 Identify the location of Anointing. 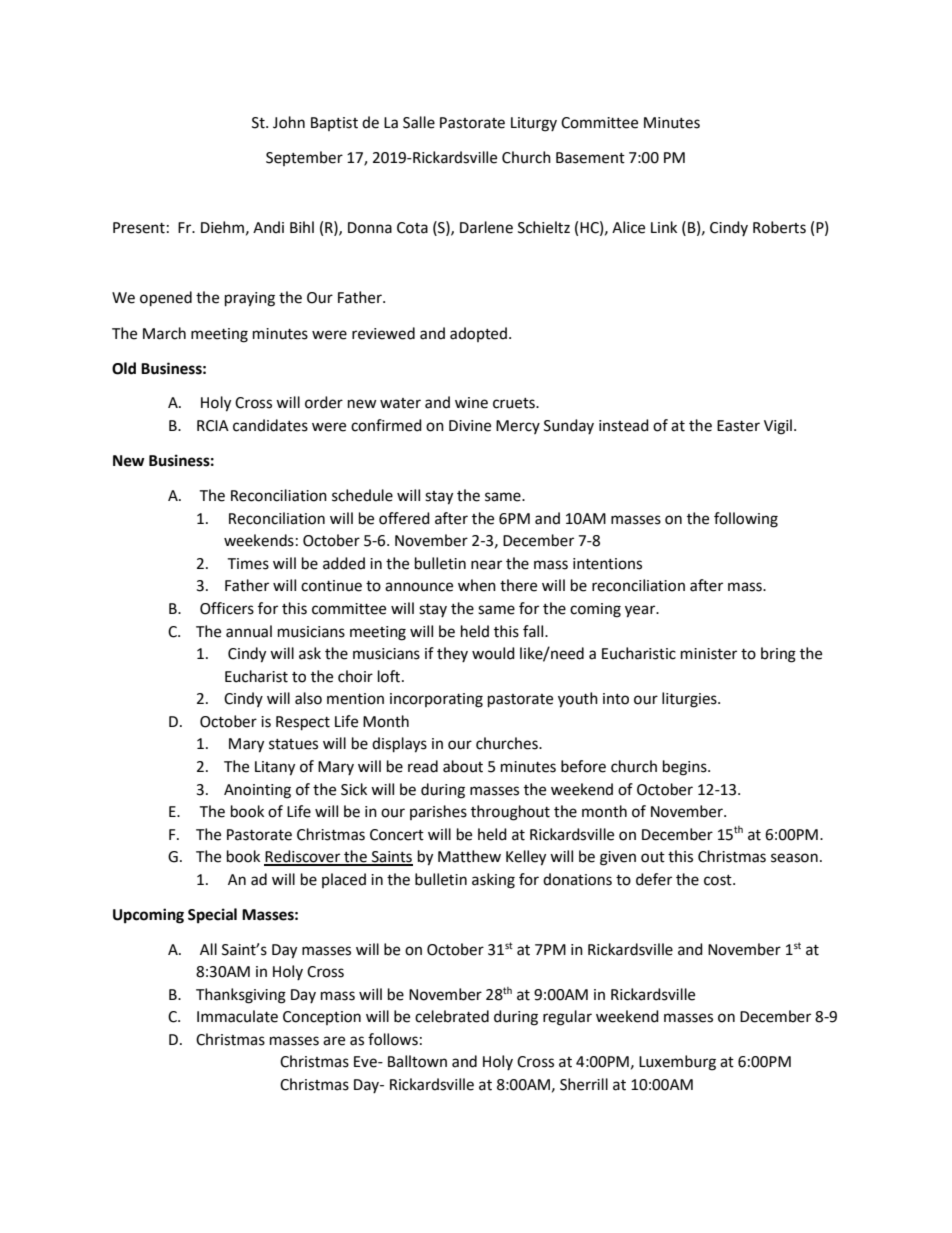
(257, 791).
